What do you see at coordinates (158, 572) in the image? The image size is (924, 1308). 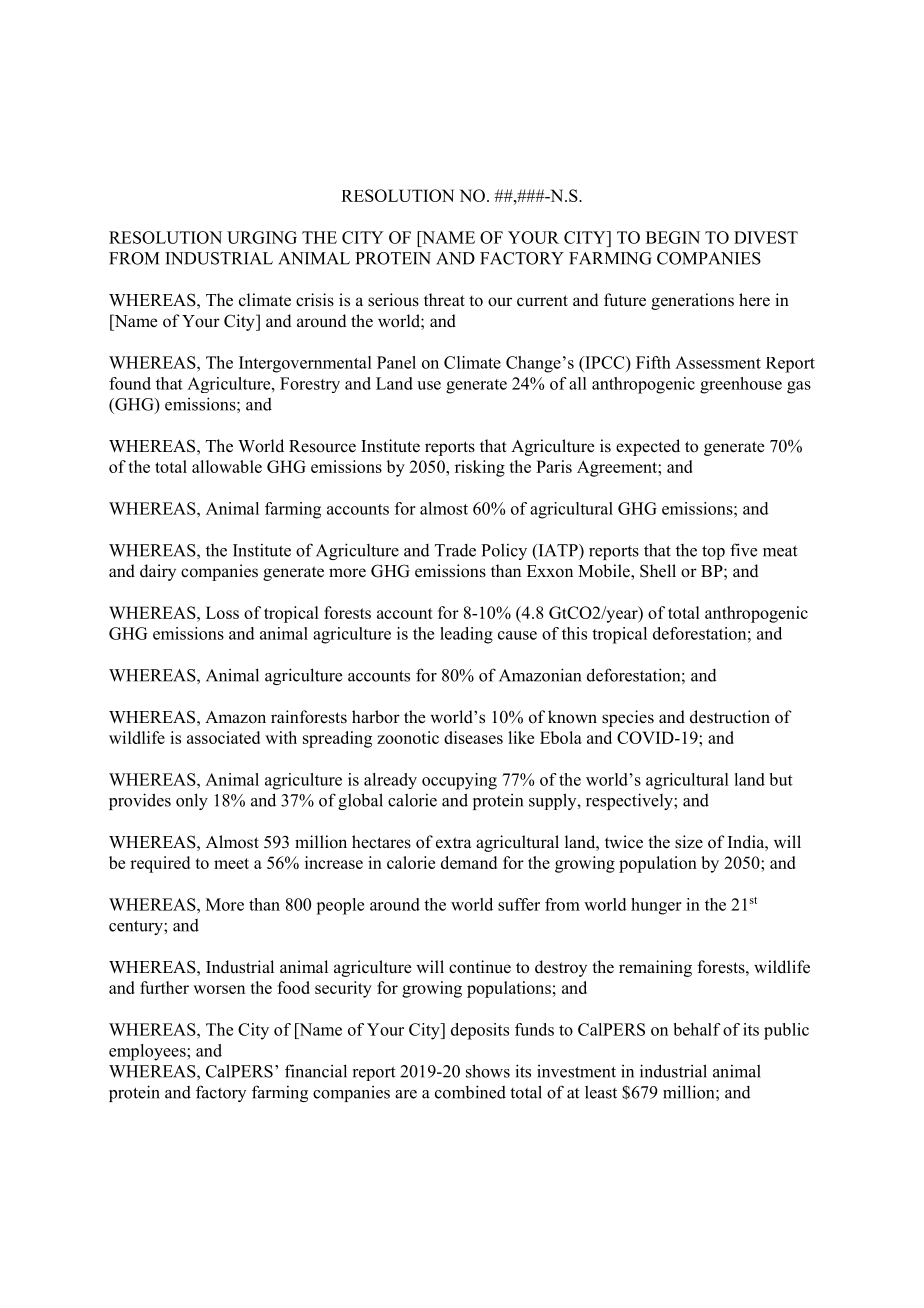 I see `dairy` at bounding box center [158, 572].
